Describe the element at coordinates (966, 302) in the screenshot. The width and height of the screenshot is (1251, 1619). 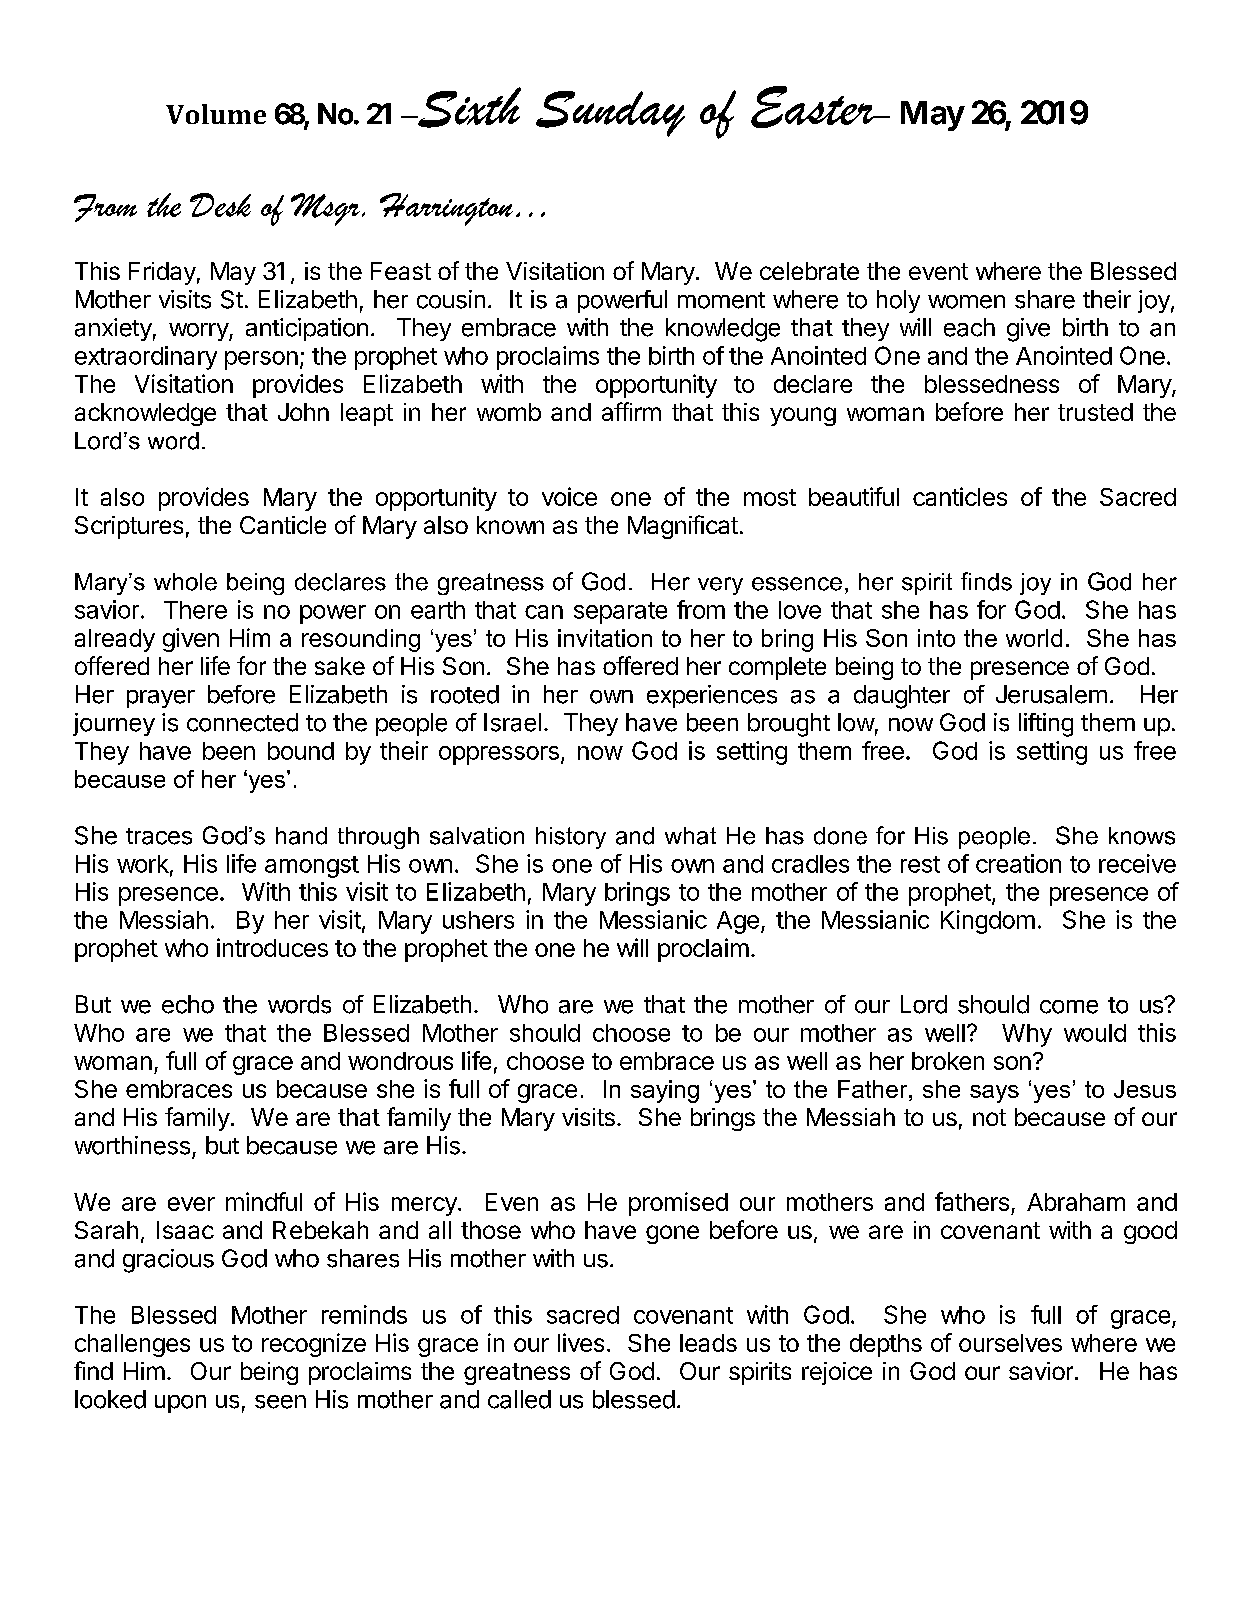
I see `women` at that location.
